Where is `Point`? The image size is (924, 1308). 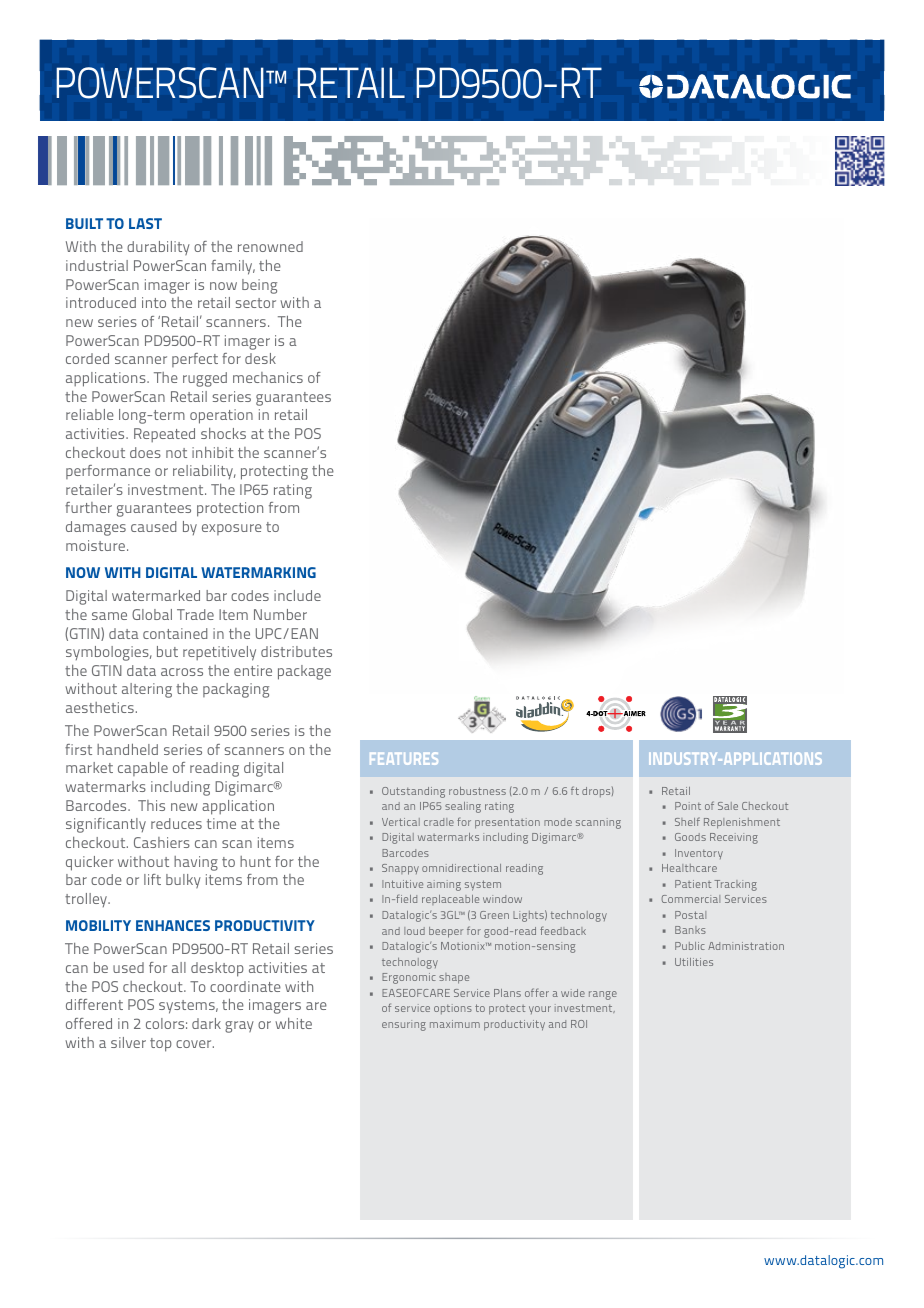 Point is located at coordinates (688, 806).
